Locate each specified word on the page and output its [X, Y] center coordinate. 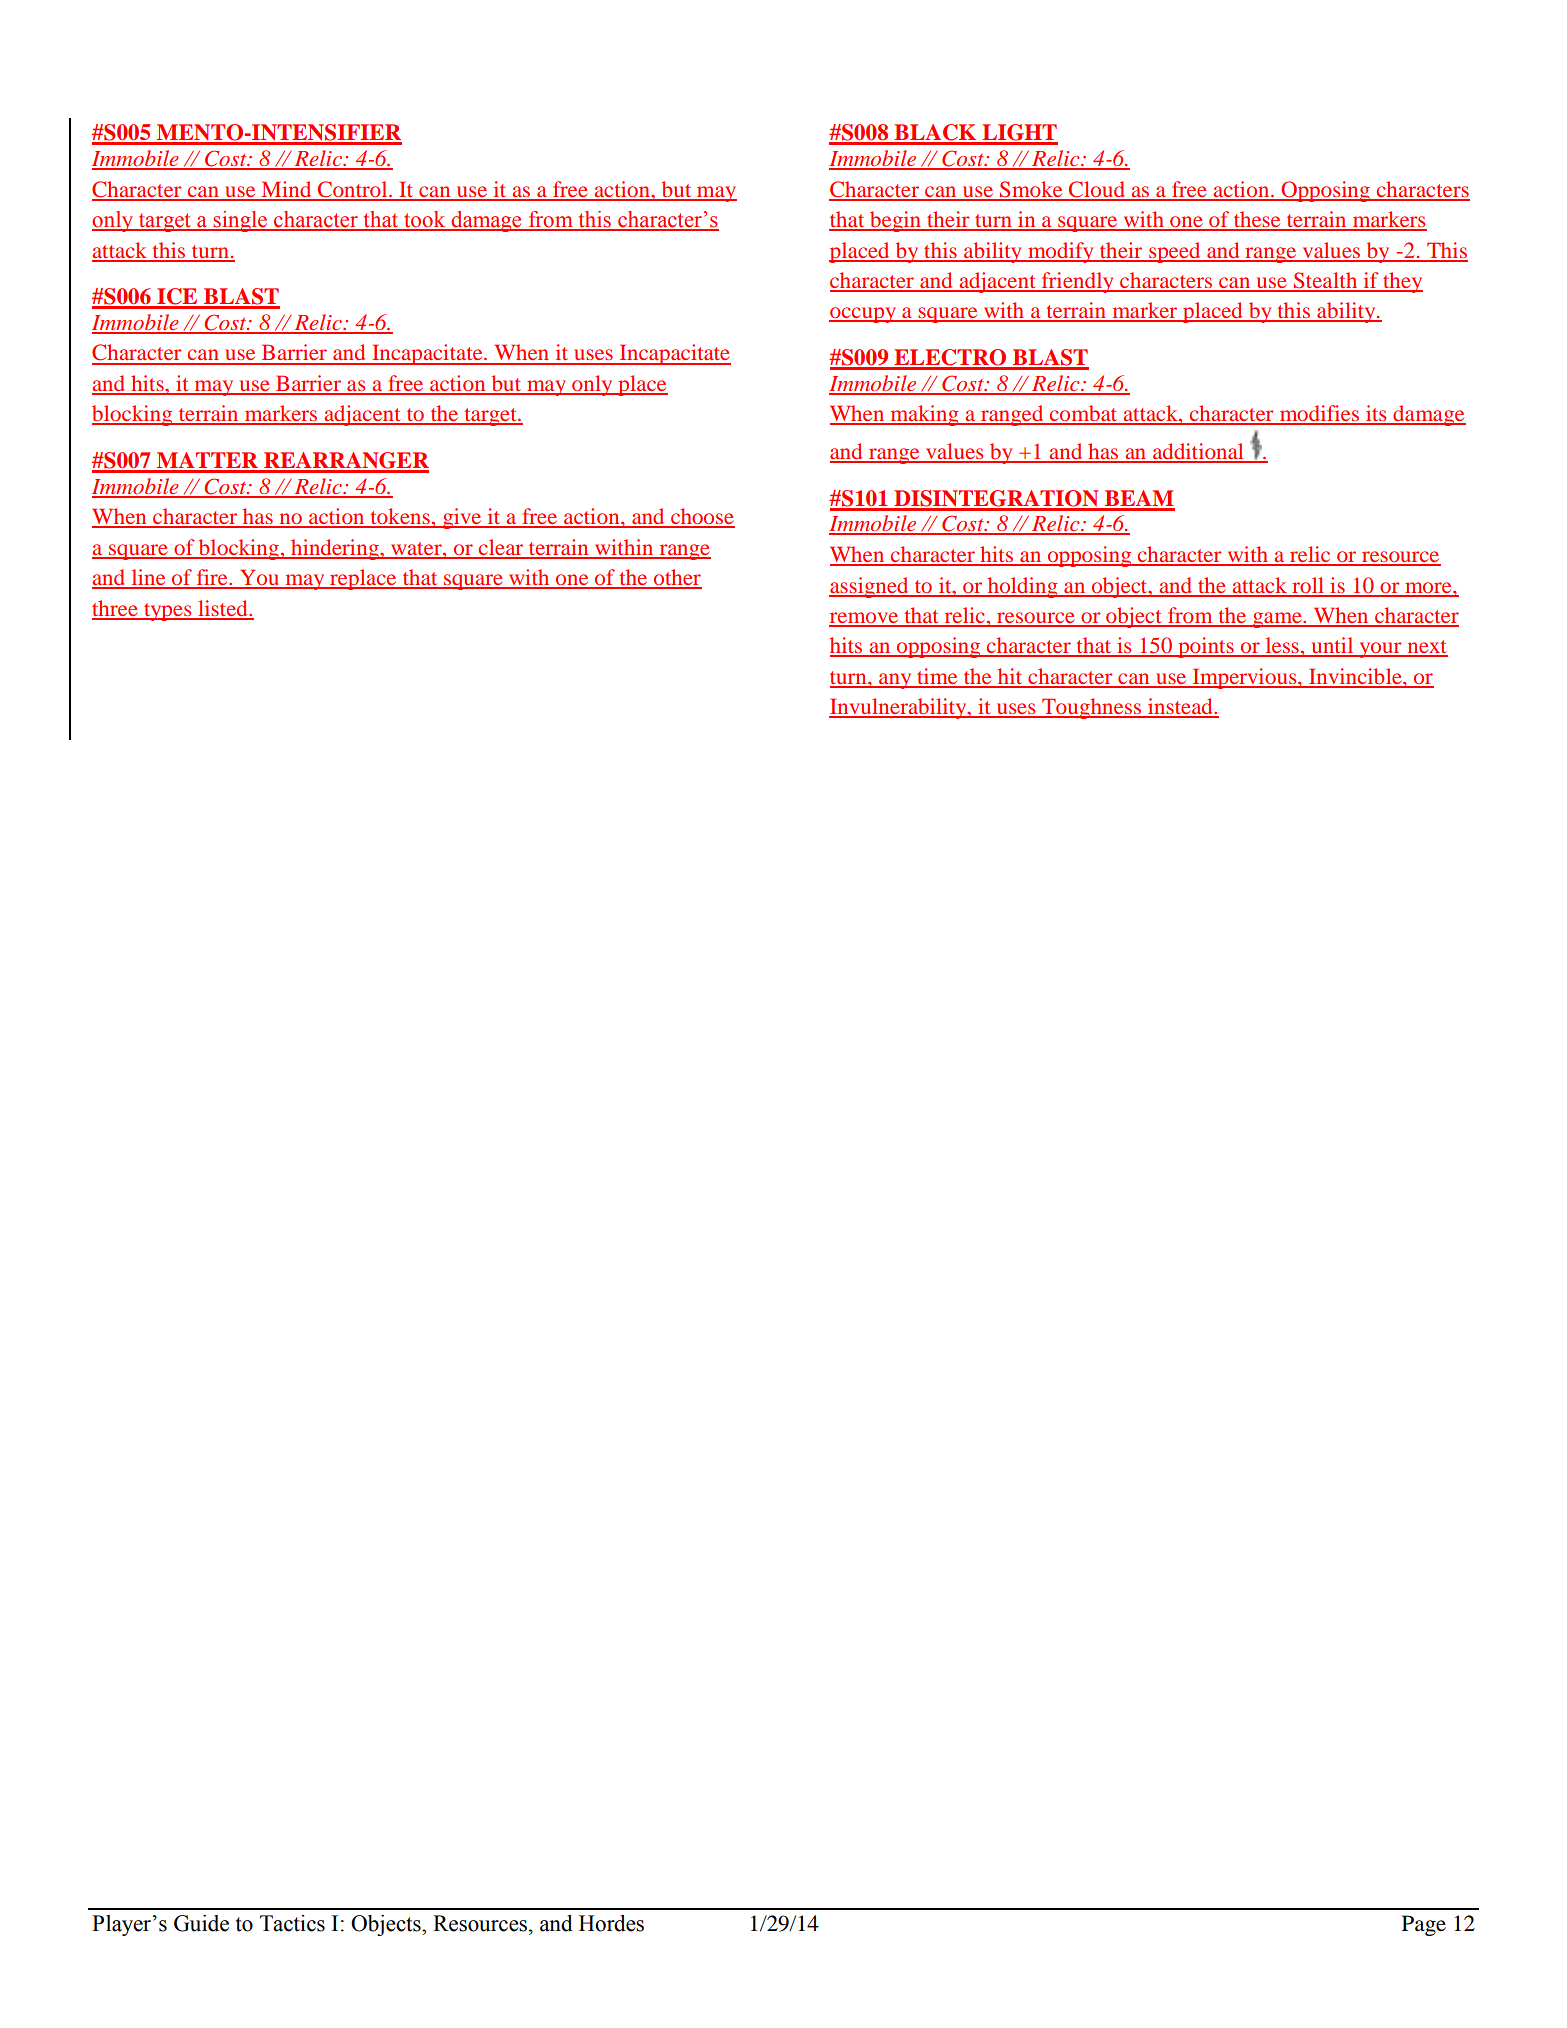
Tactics [292, 1923]
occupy [863, 315]
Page [1424, 1925]
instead [1180, 707]
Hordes [611, 1923]
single [240, 221]
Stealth [1326, 281]
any [895, 681]
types [168, 612]
